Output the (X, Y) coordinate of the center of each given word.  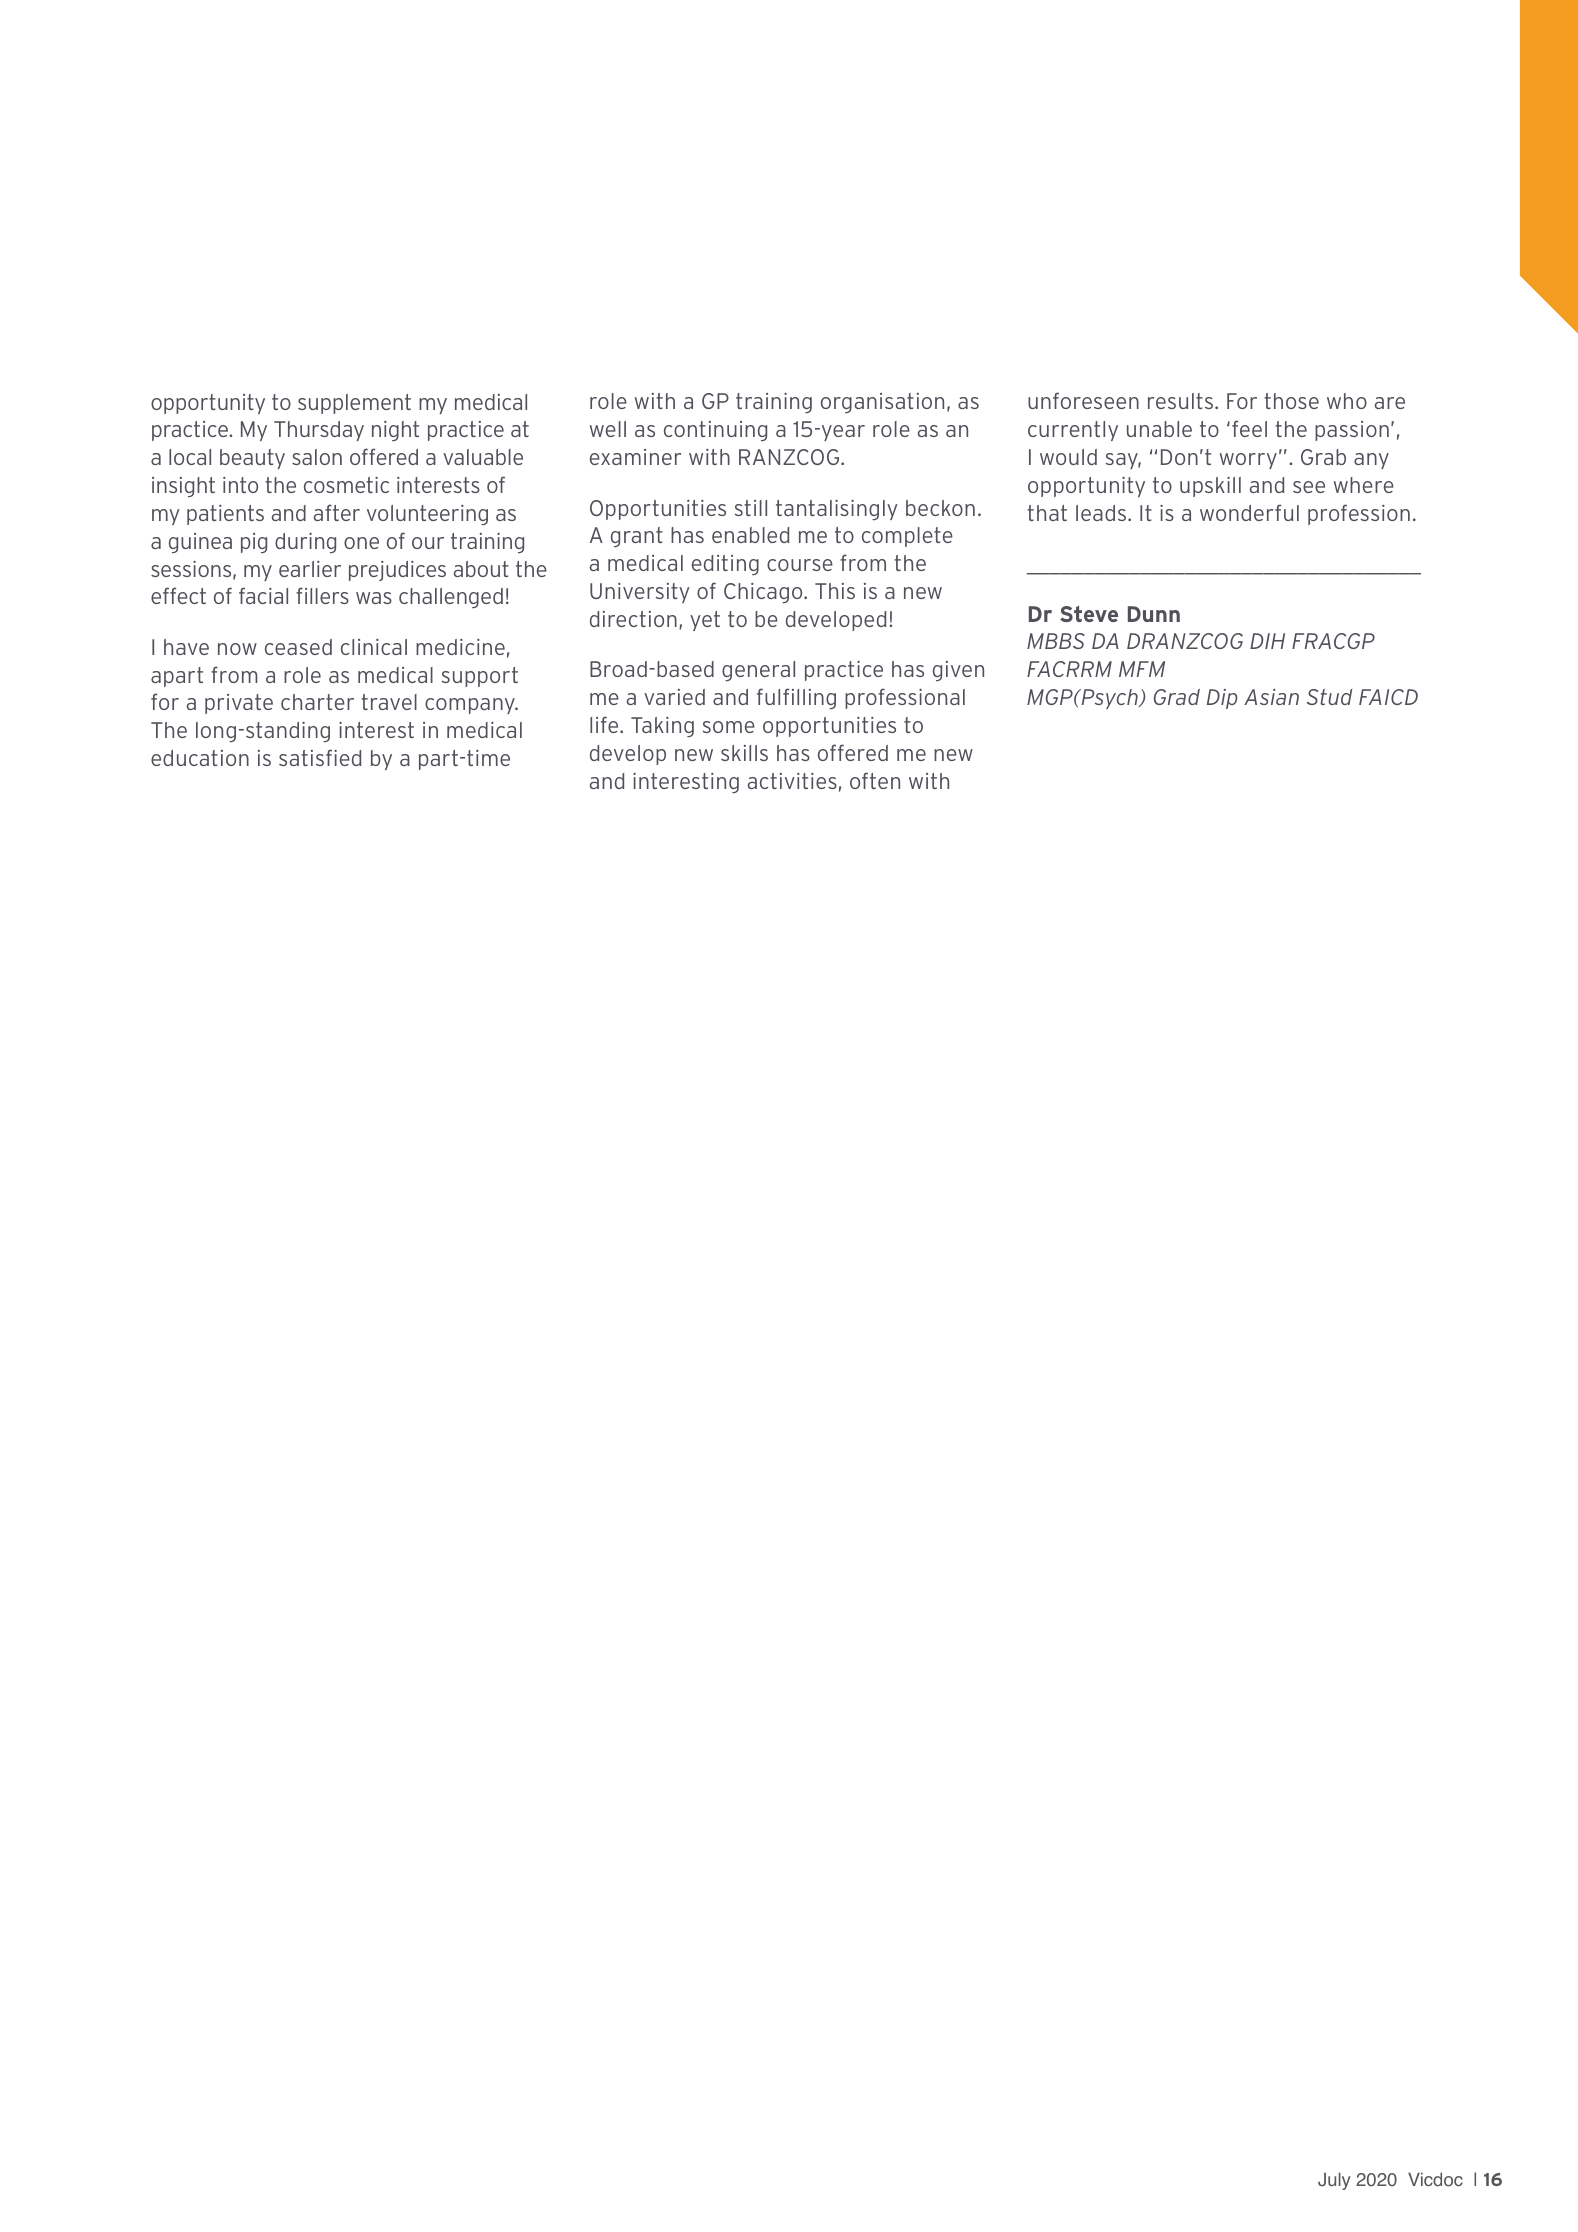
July (1334, 2181)
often (875, 780)
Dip (1222, 699)
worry (1248, 461)
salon (317, 457)
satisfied (320, 757)
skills (744, 753)
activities (792, 781)
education (200, 758)
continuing (715, 431)
